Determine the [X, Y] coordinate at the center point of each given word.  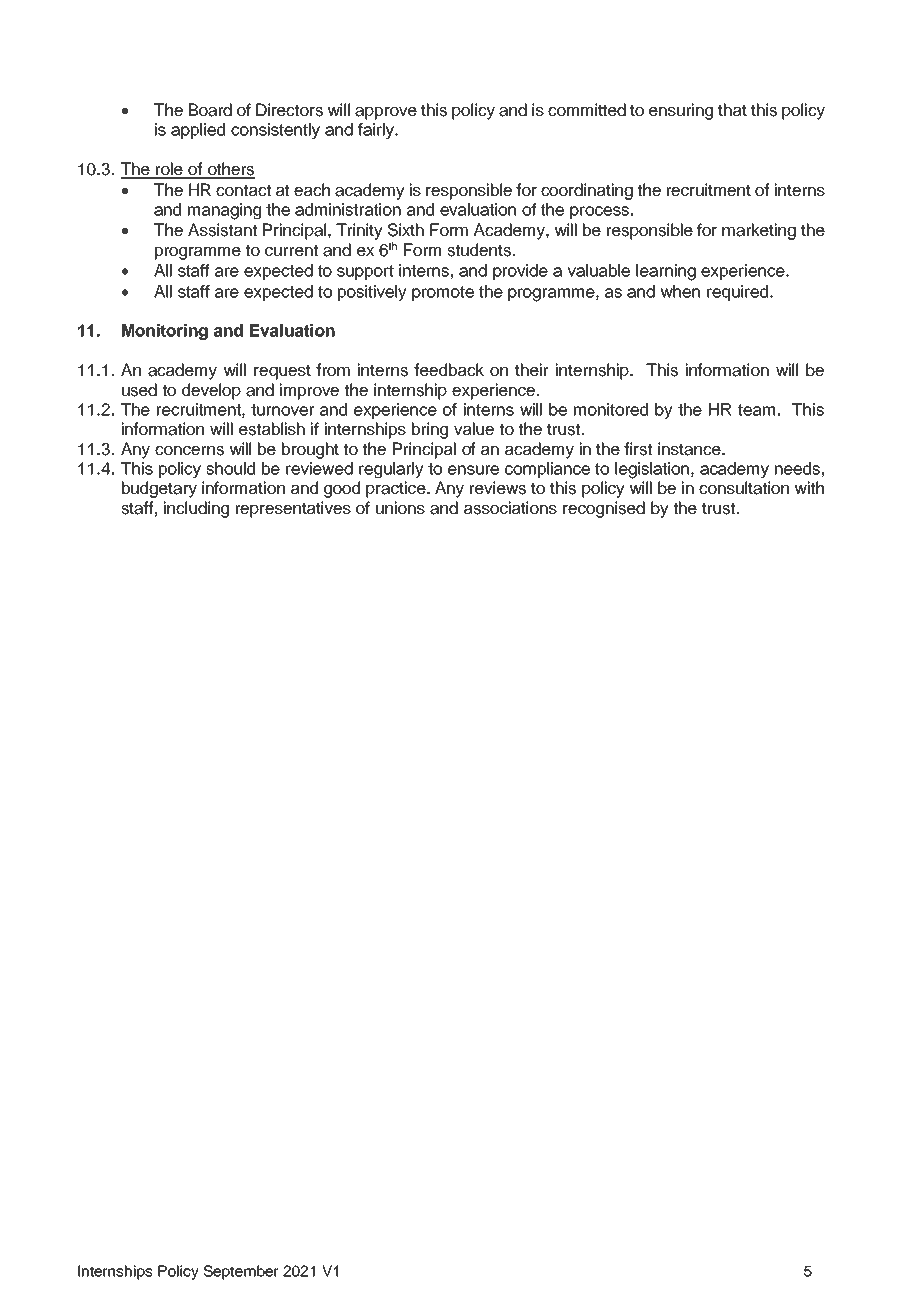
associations [510, 508]
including [196, 509]
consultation [744, 488]
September [241, 1272]
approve [386, 113]
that [732, 110]
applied [198, 131]
